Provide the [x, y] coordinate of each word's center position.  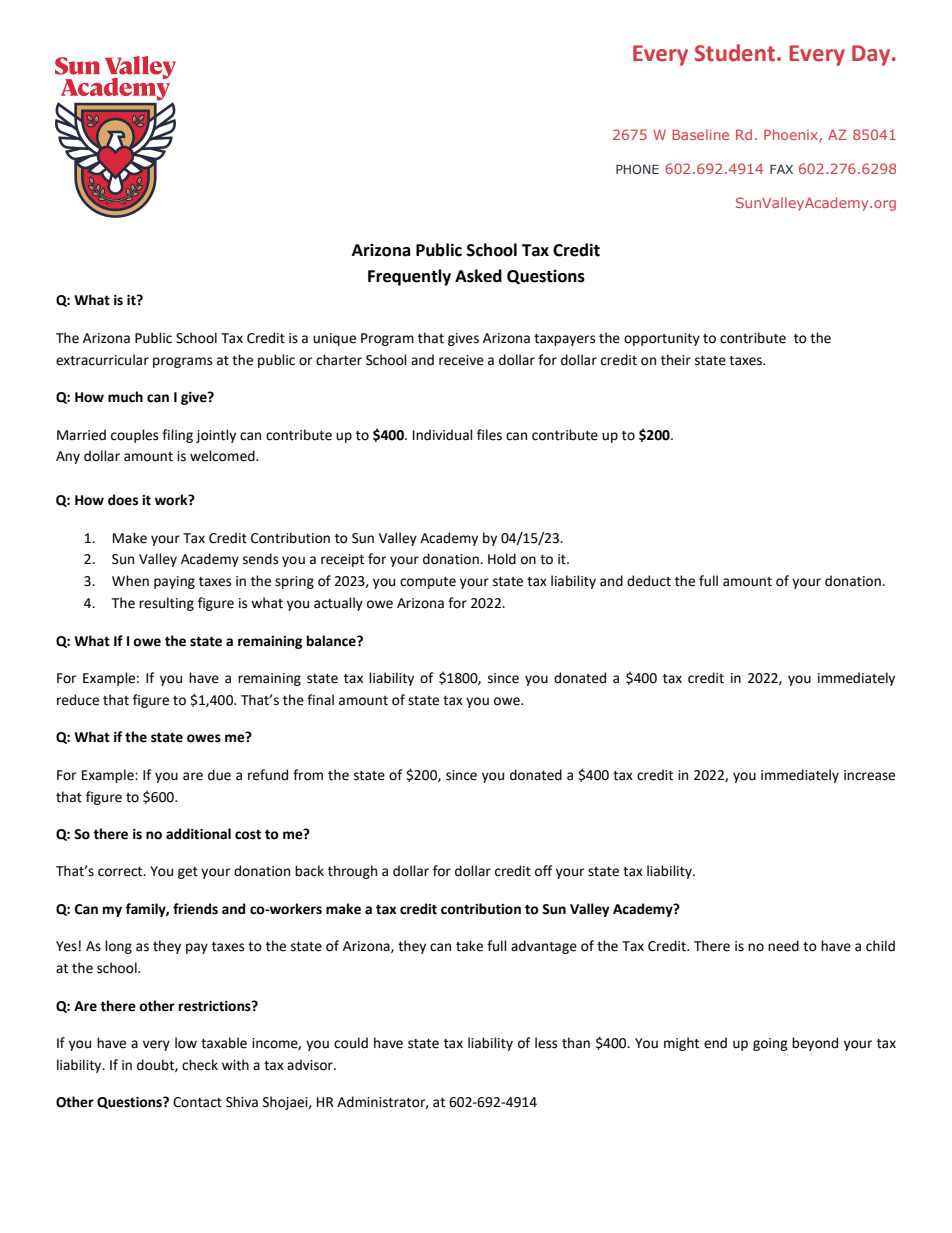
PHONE [637, 169]
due [219, 775]
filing [177, 436]
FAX [781, 169]
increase [869, 775]
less [546, 1043]
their [676, 360]
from [308, 775]
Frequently [409, 277]
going [770, 1044]
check [200, 1065]
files [489, 435]
